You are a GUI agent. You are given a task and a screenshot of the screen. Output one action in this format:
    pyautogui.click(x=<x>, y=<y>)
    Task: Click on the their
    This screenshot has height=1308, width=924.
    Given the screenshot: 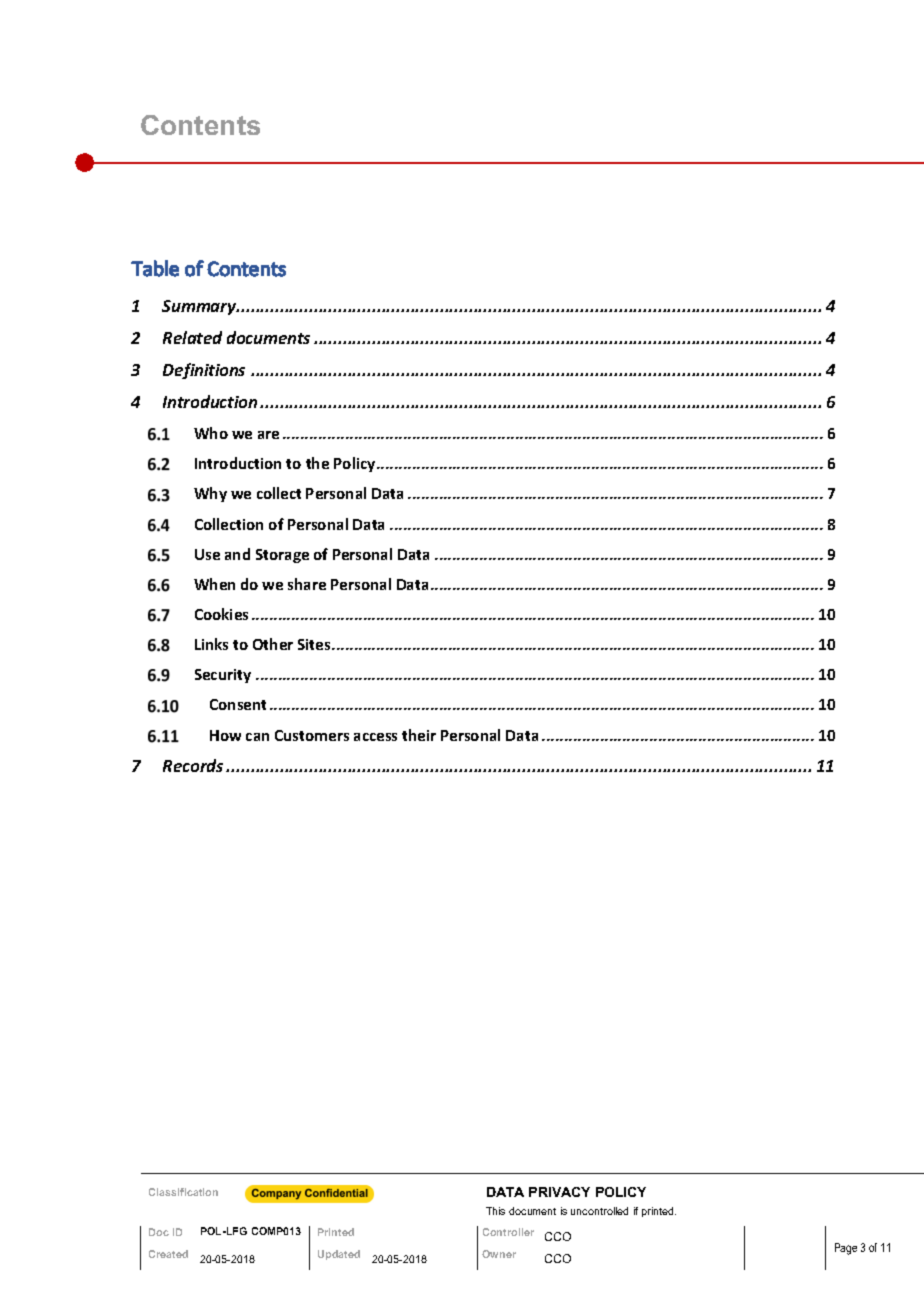 What is the action you would take?
    pyautogui.click(x=419, y=735)
